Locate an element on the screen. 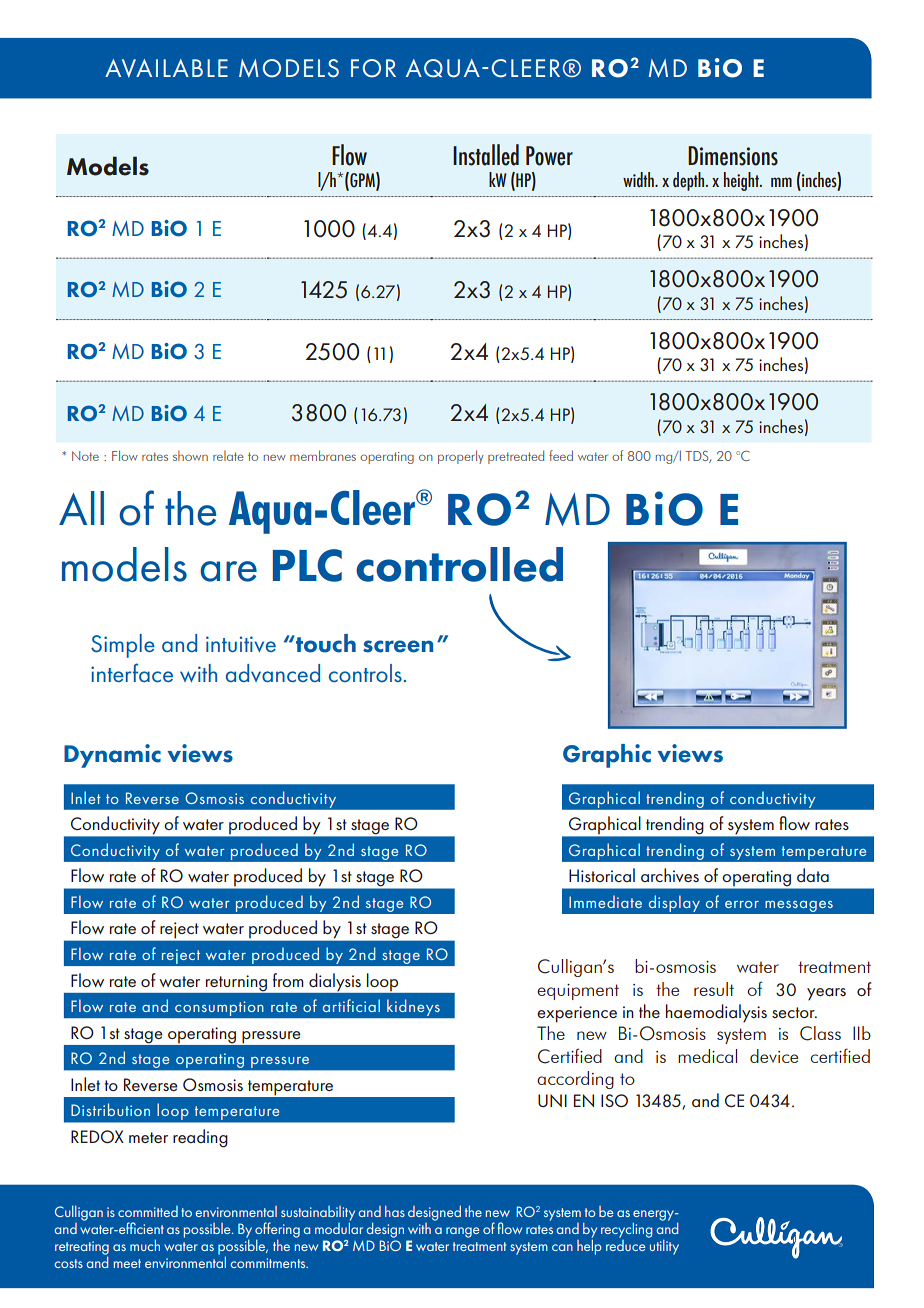  screen is located at coordinates (398, 646).
